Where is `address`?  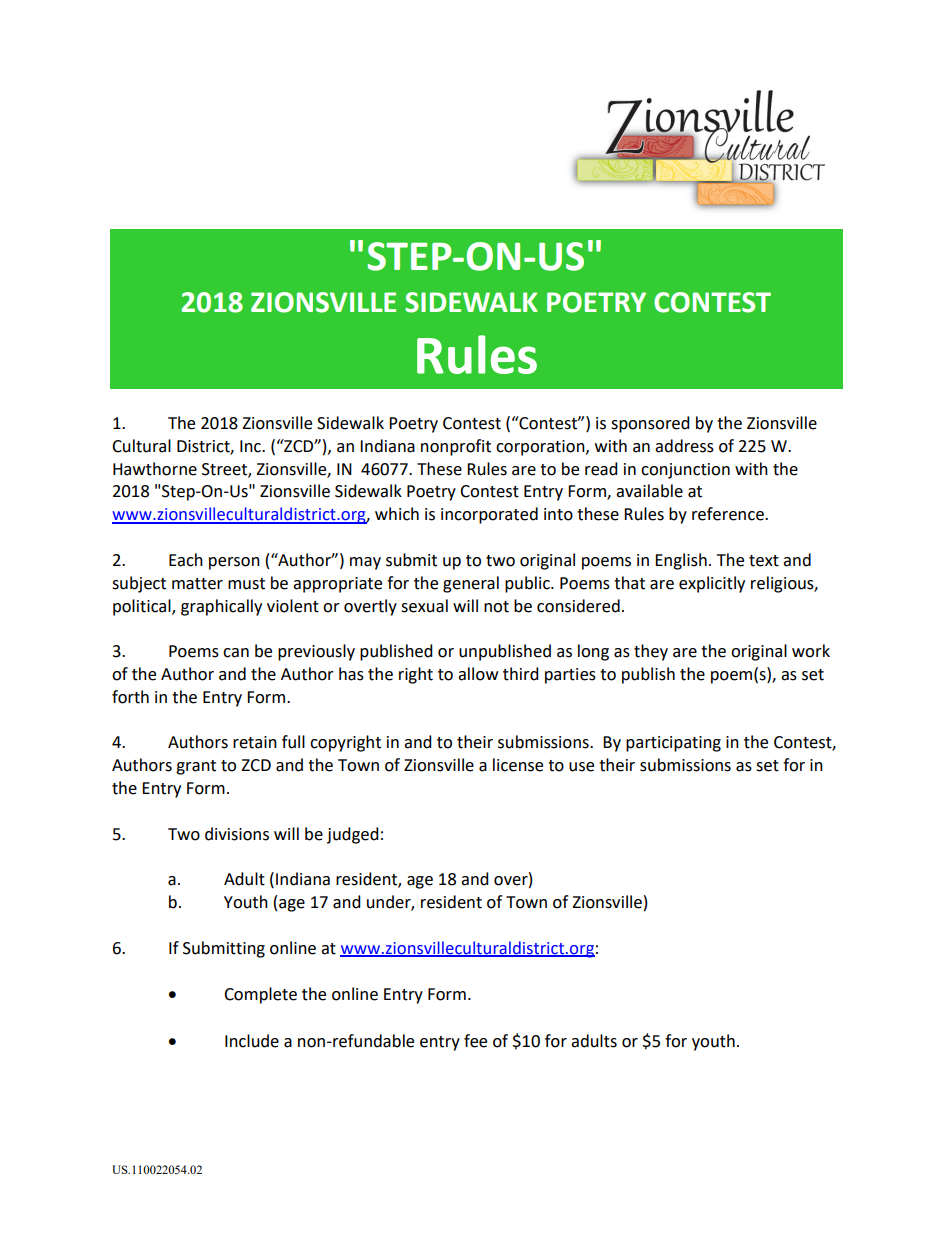
address is located at coordinates (684, 446).
